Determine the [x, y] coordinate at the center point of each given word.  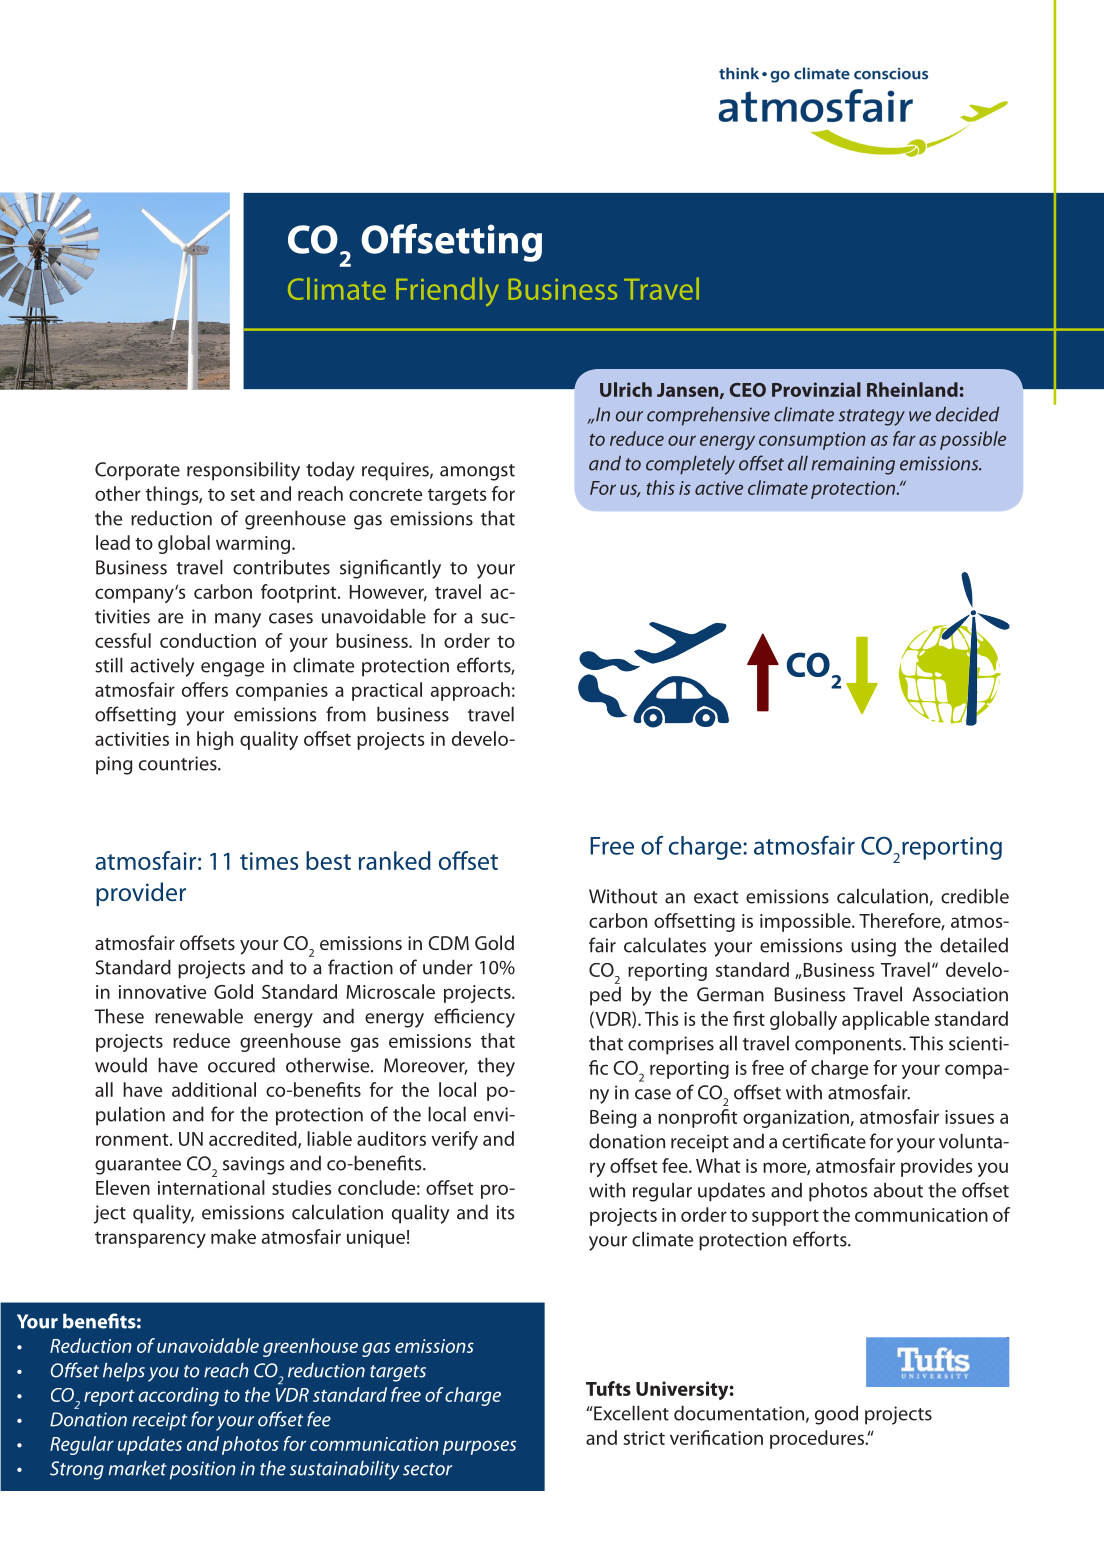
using [873, 947]
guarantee [138, 1166]
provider [141, 894]
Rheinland [912, 389]
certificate [824, 1141]
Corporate [137, 471]
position [203, 1470]
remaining [853, 465]
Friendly [447, 292]
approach [470, 691]
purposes [479, 1447]
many [238, 620]
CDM [448, 943]
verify [454, 1140]
